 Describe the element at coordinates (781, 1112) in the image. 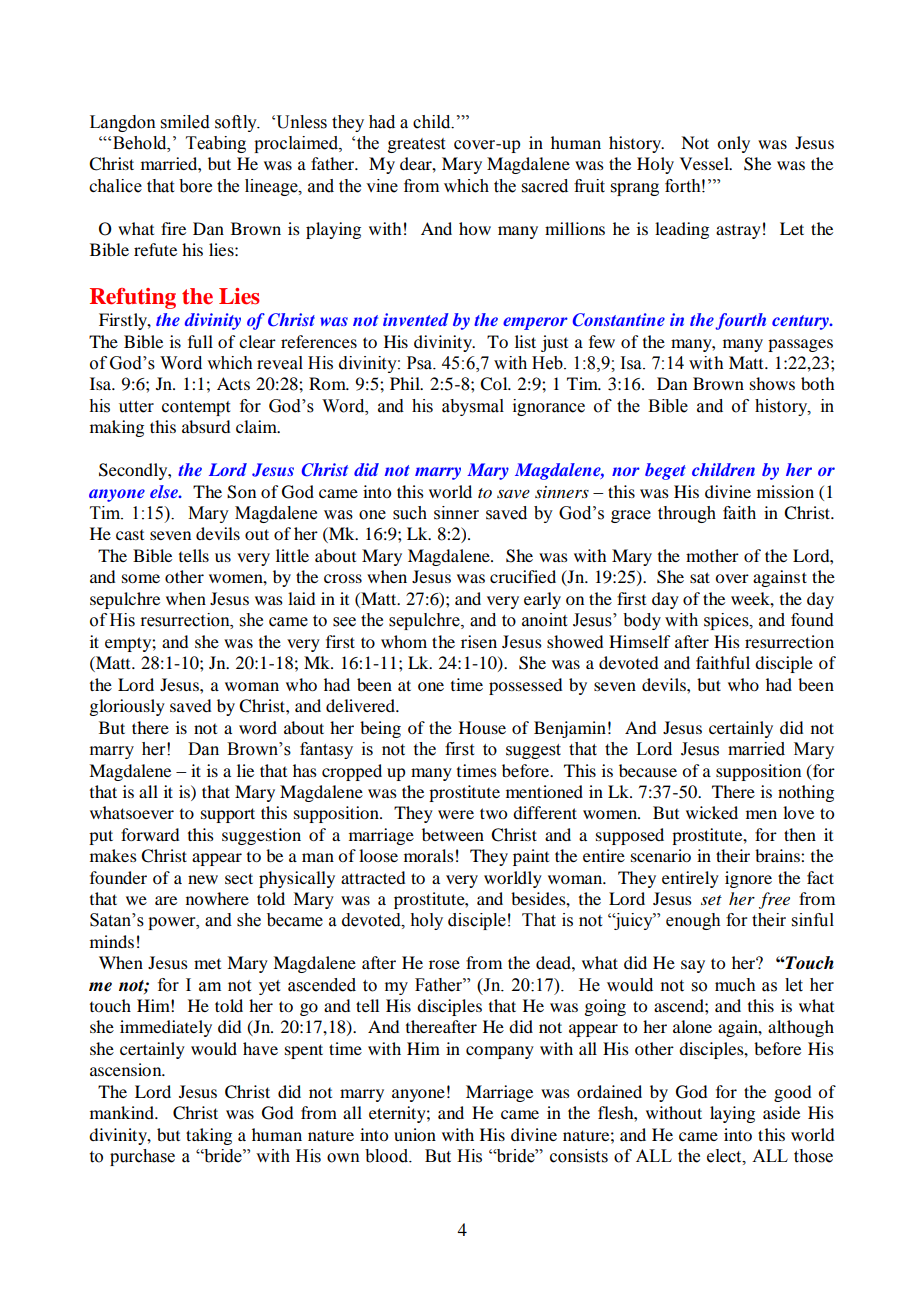

I see `aside` at that location.
